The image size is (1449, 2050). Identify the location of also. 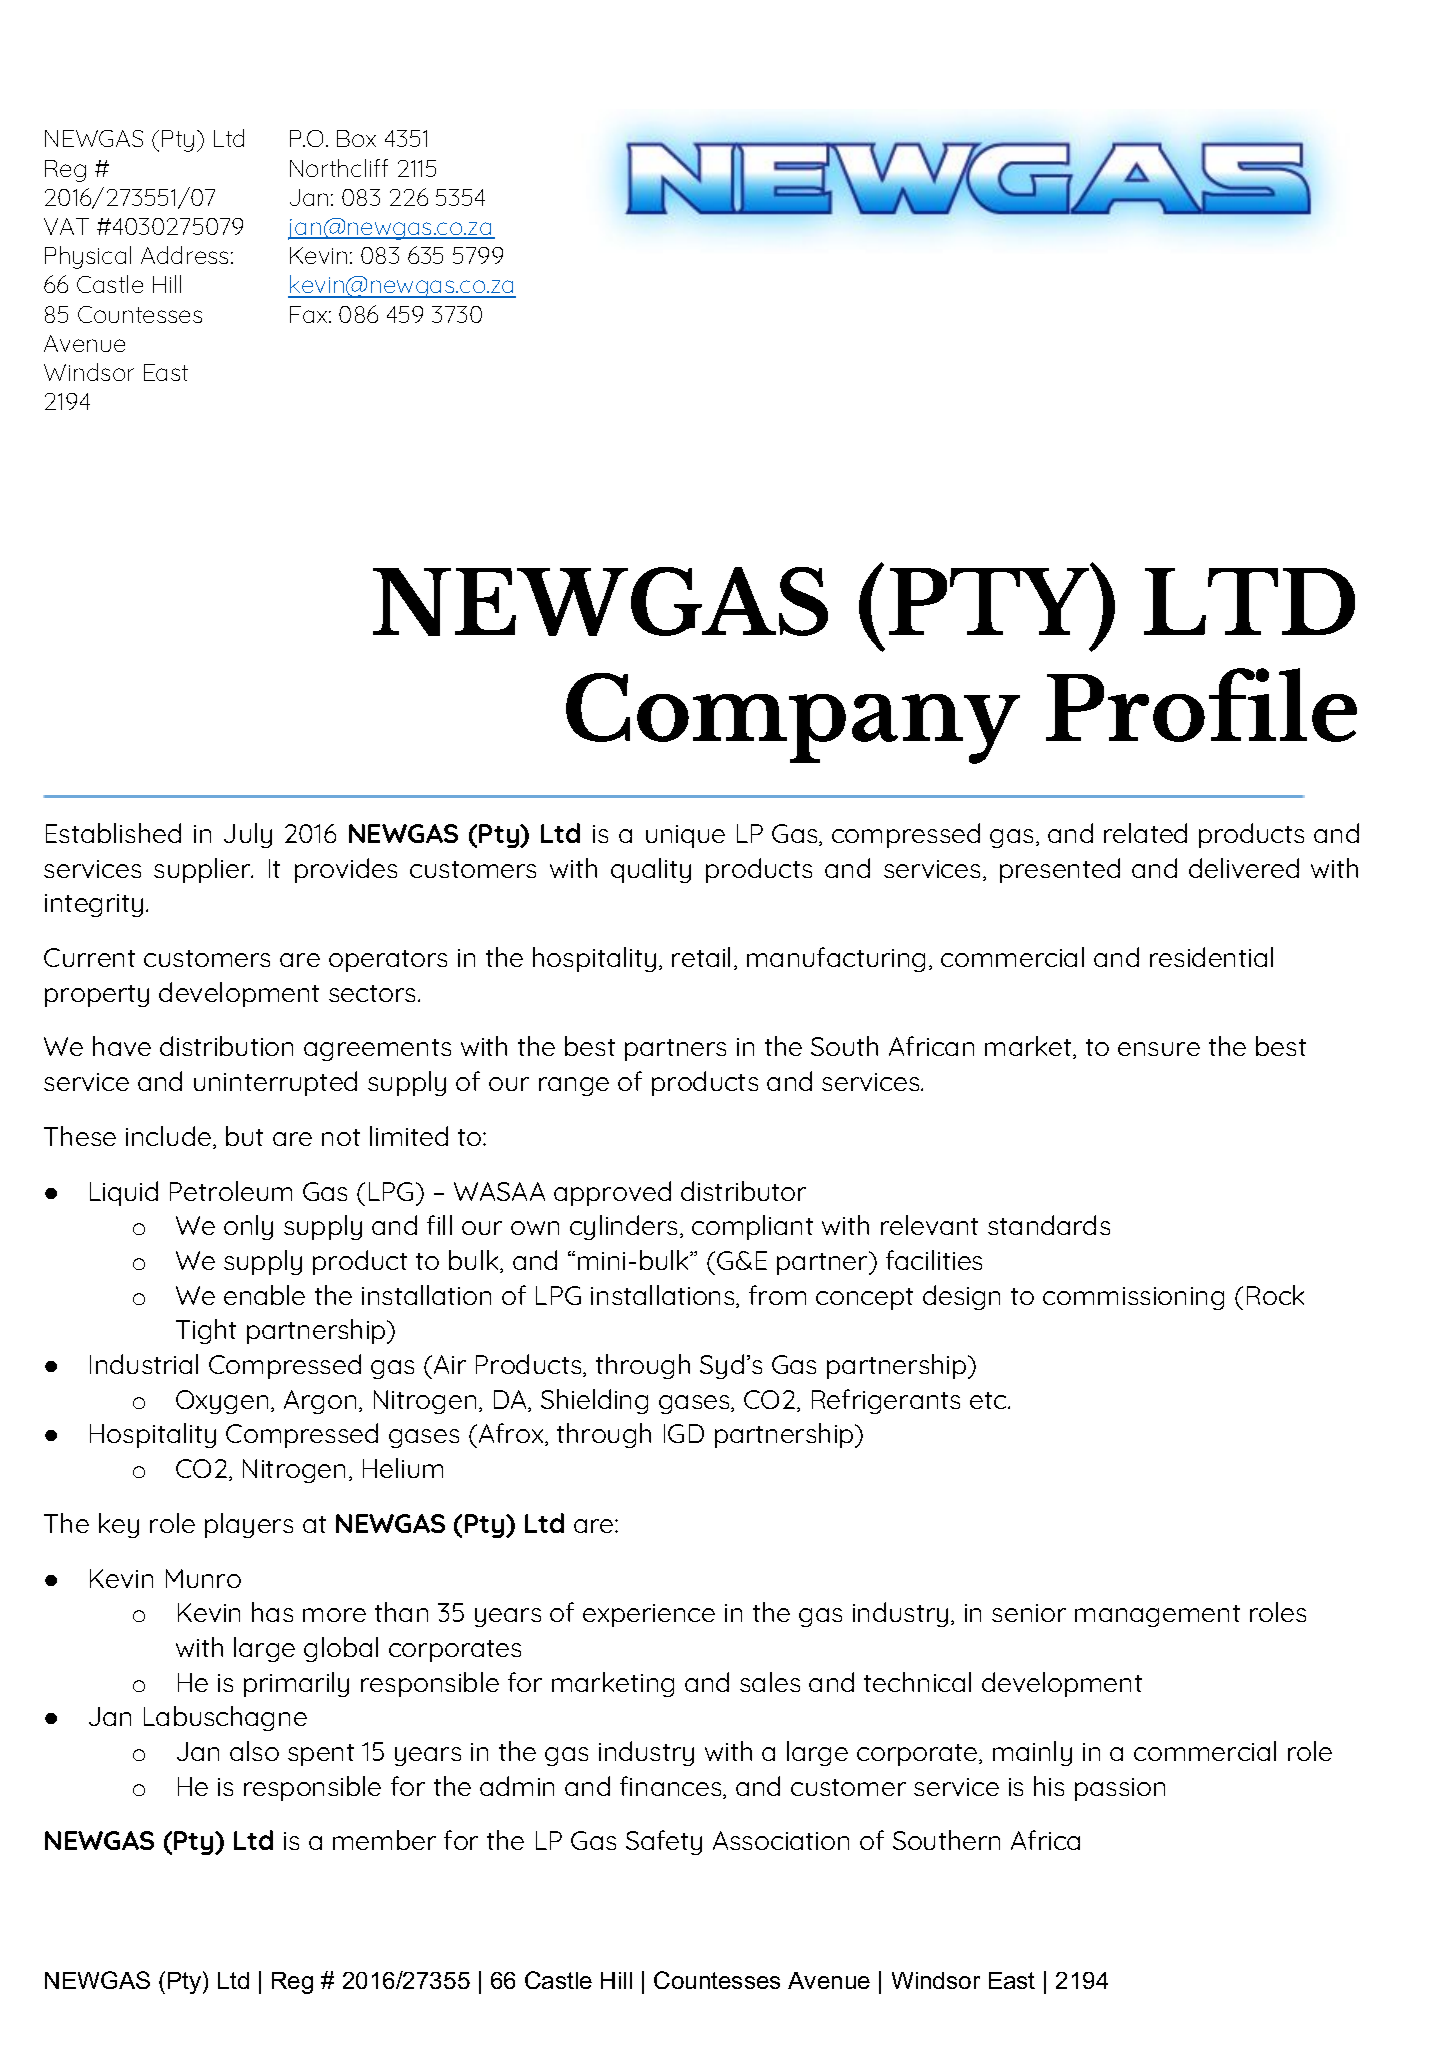
(254, 1751).
